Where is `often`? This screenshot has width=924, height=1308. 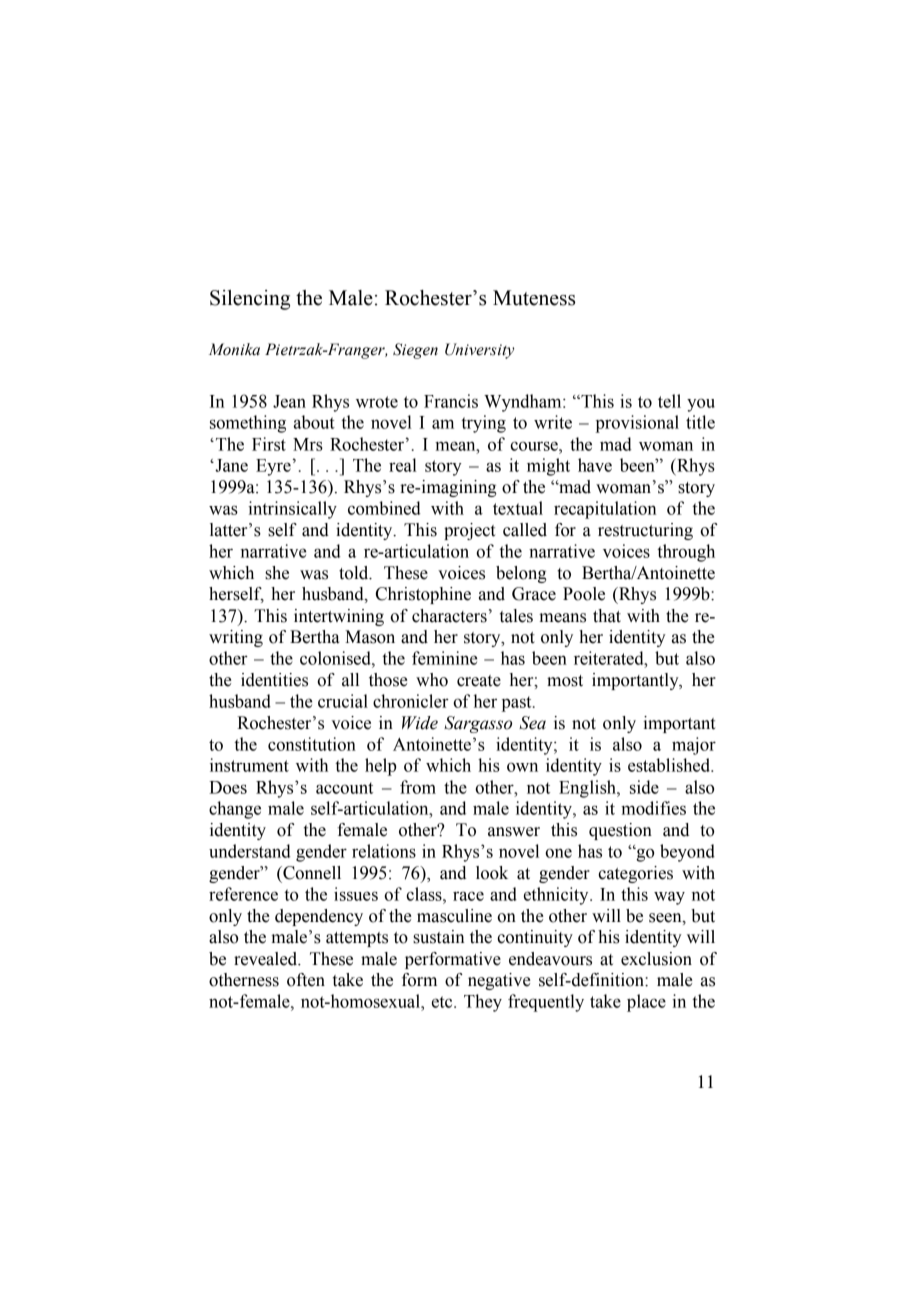
often is located at coordinates (306, 980).
